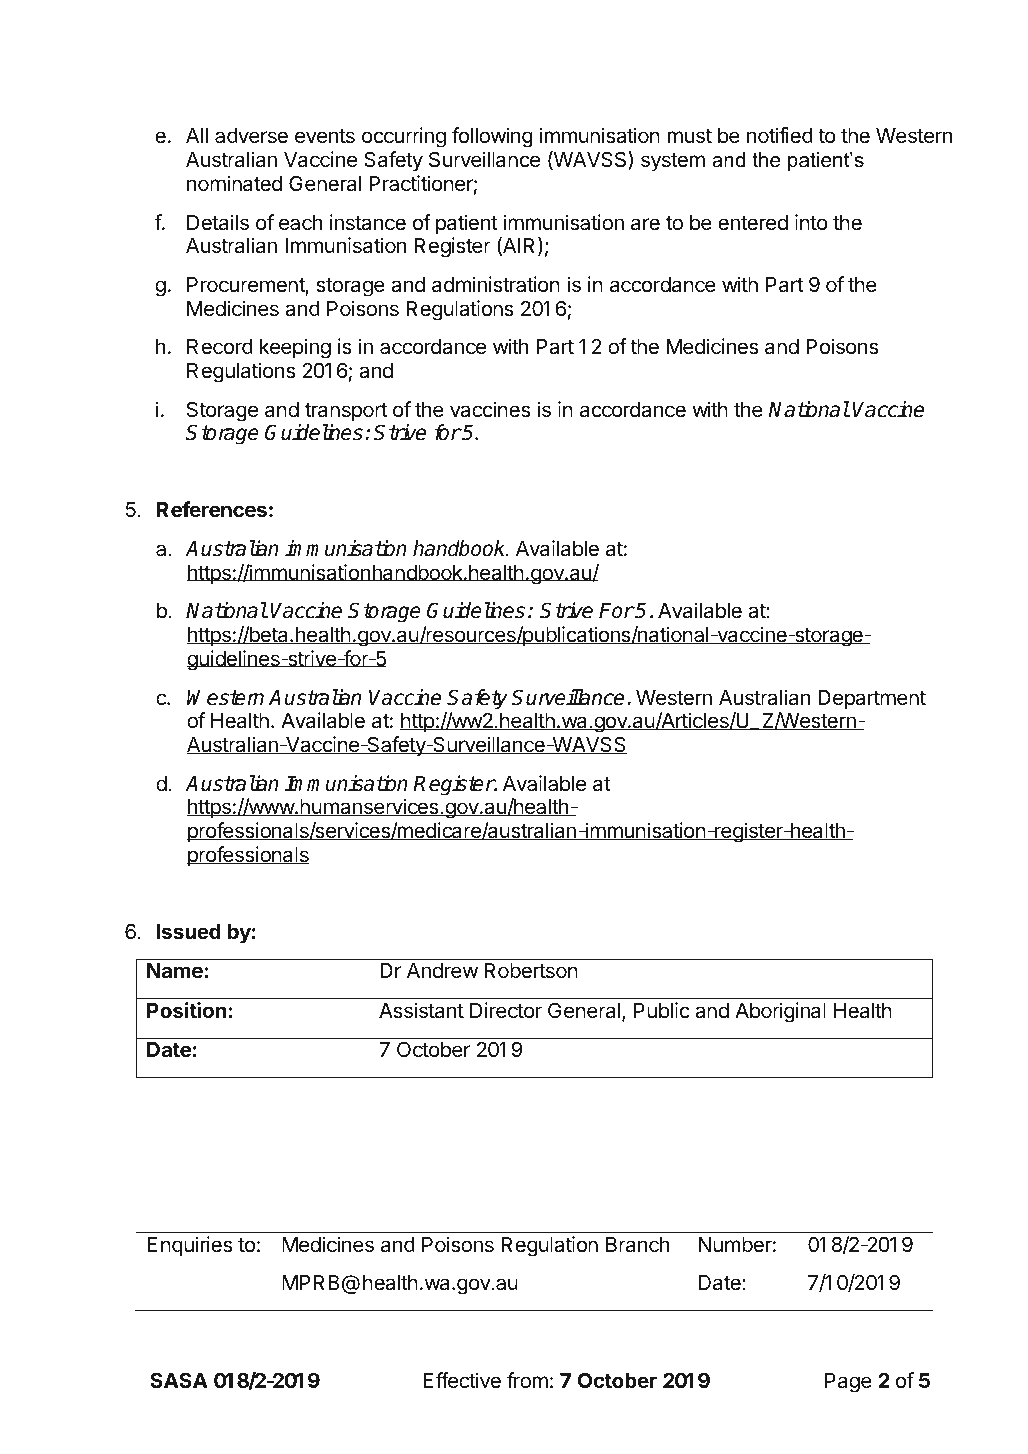  I want to click on nominated, so click(234, 183).
